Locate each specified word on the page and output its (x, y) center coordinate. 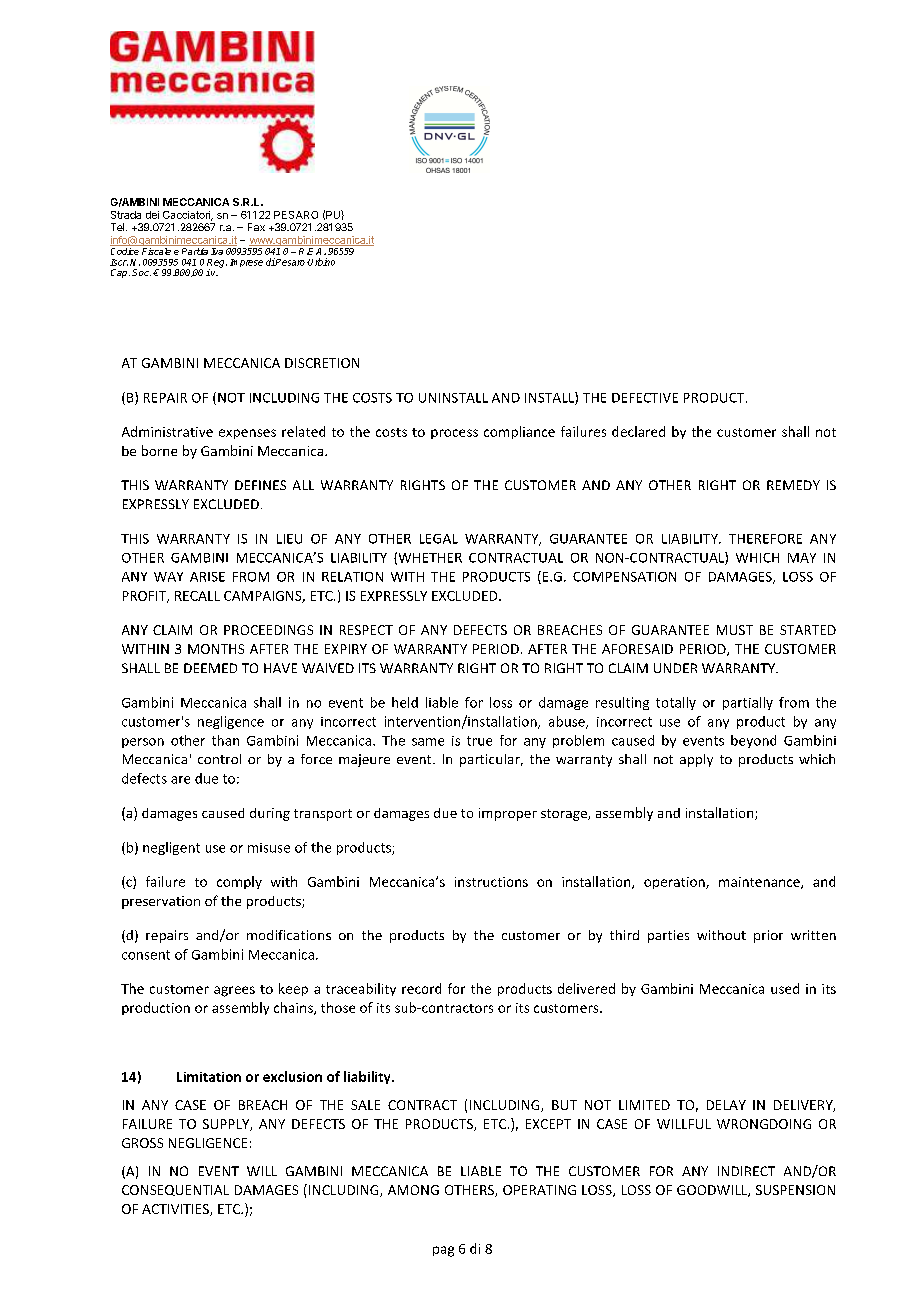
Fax (256, 227)
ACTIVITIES (176, 1210)
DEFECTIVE (645, 398)
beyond (753, 741)
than (225, 740)
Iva (217, 250)
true (479, 741)
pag (443, 1251)
